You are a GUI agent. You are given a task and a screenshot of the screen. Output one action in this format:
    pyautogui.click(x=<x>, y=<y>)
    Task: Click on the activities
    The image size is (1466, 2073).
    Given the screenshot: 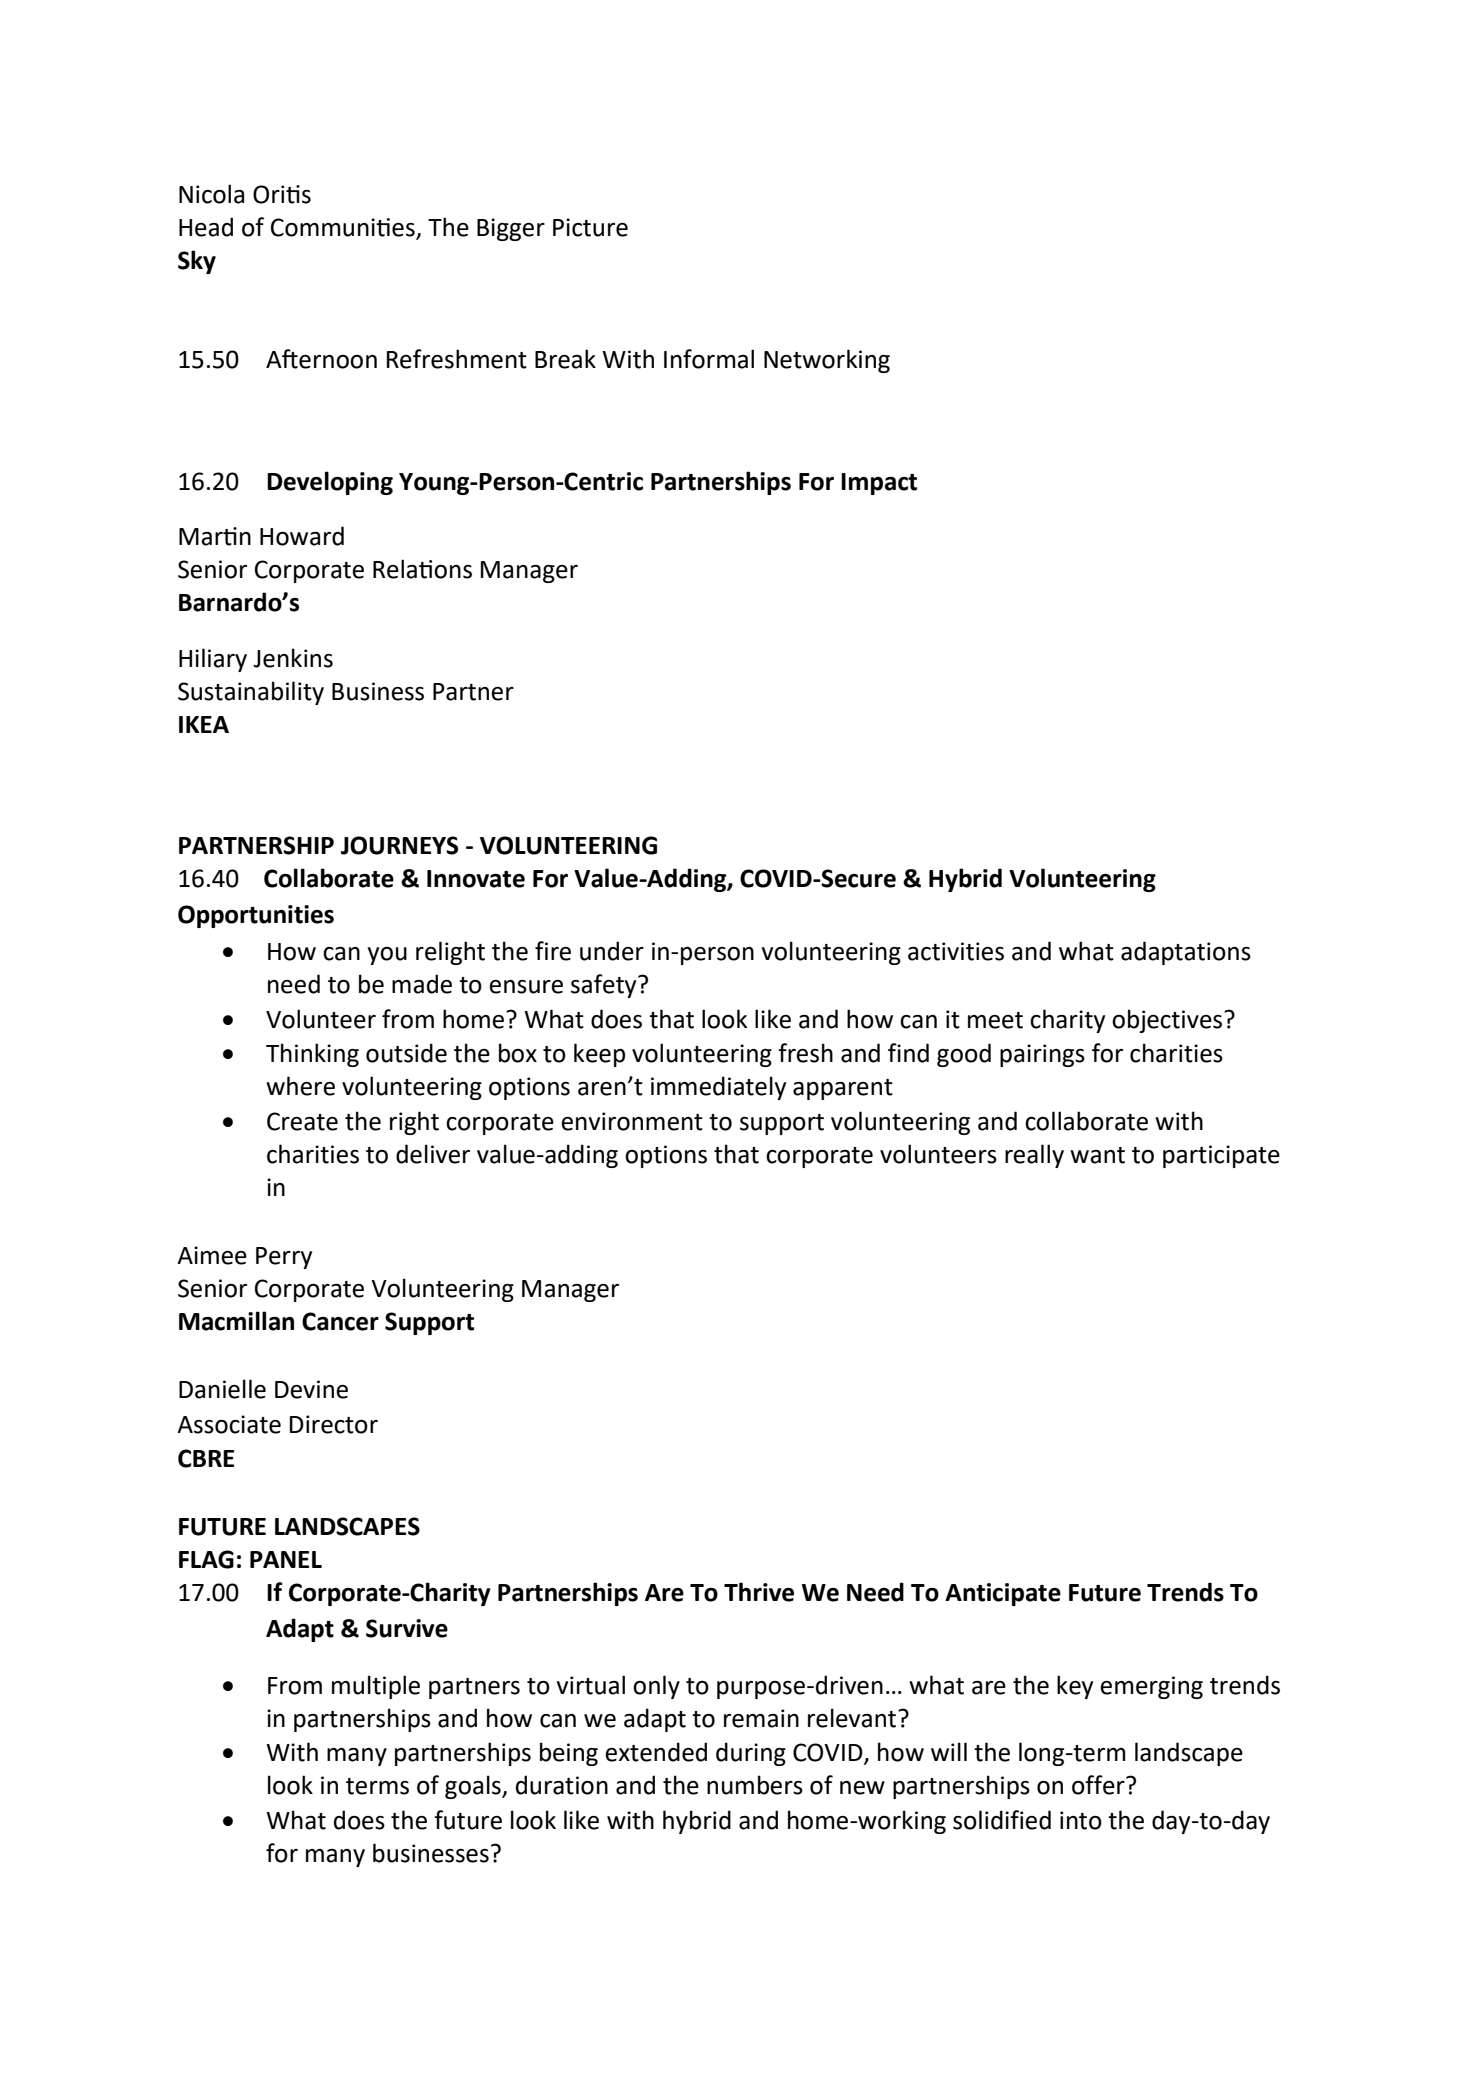 What is the action you would take?
    pyautogui.click(x=956, y=951)
